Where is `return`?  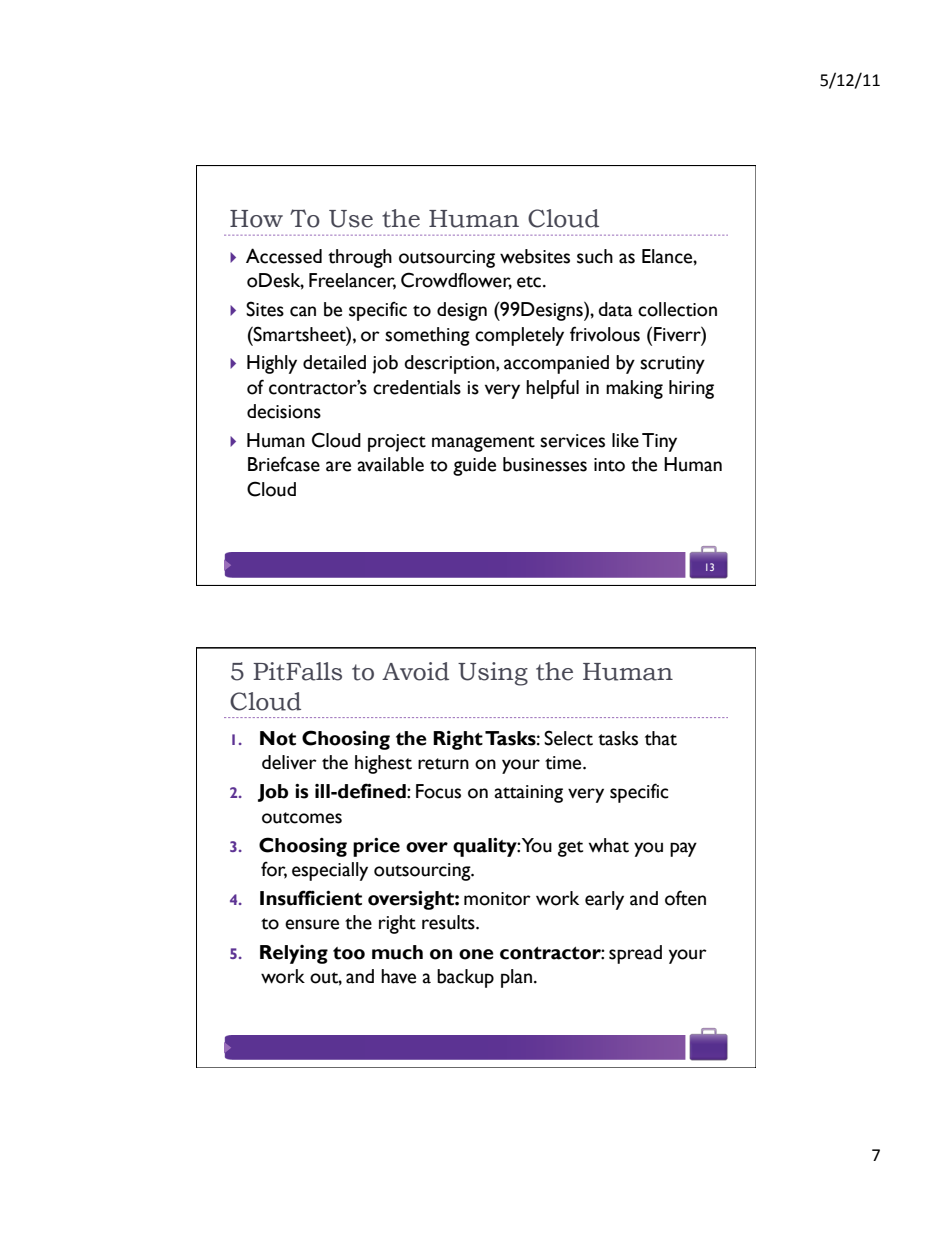
return is located at coordinates (443, 764).
